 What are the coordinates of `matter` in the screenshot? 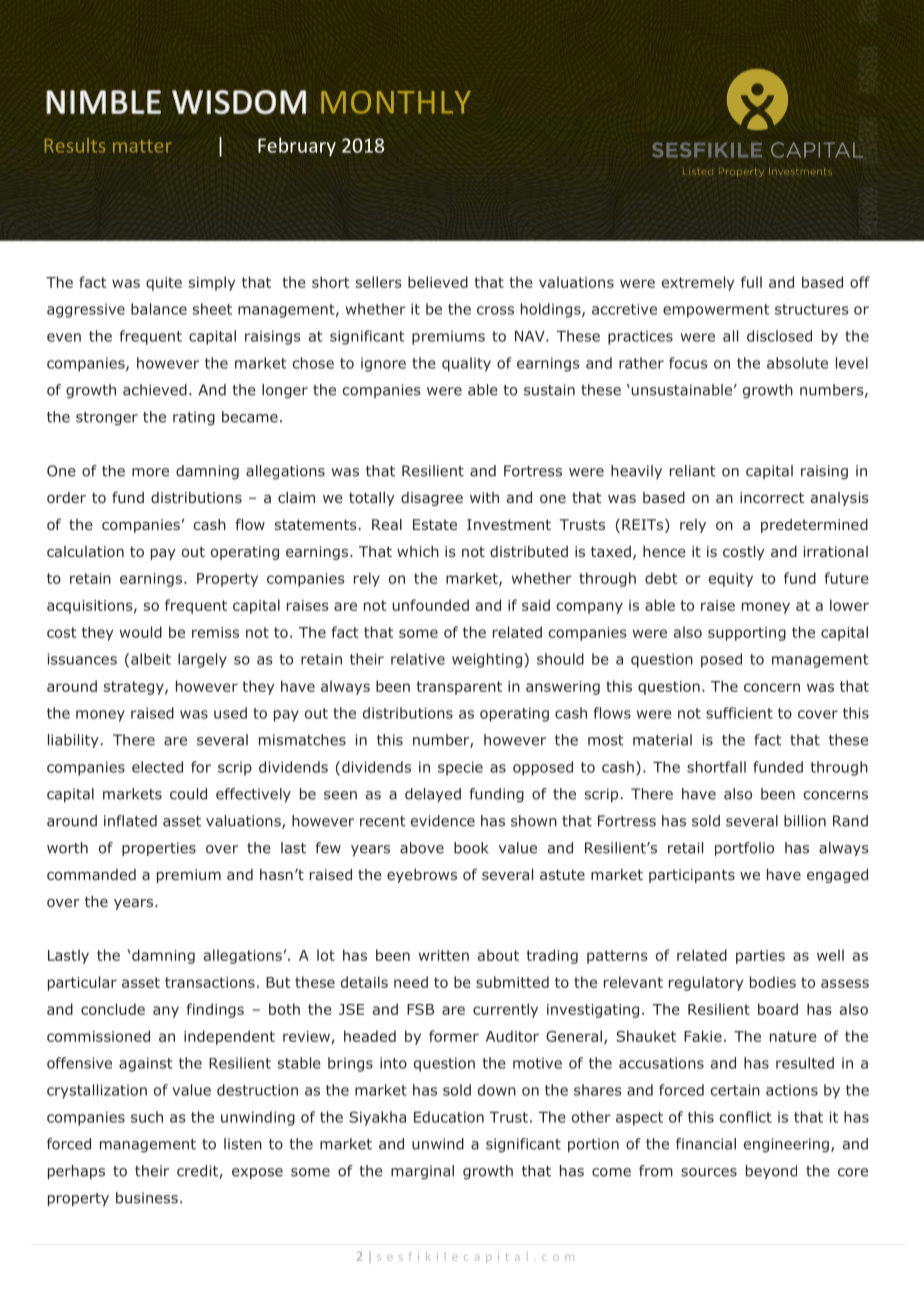 It's located at (142, 146).
